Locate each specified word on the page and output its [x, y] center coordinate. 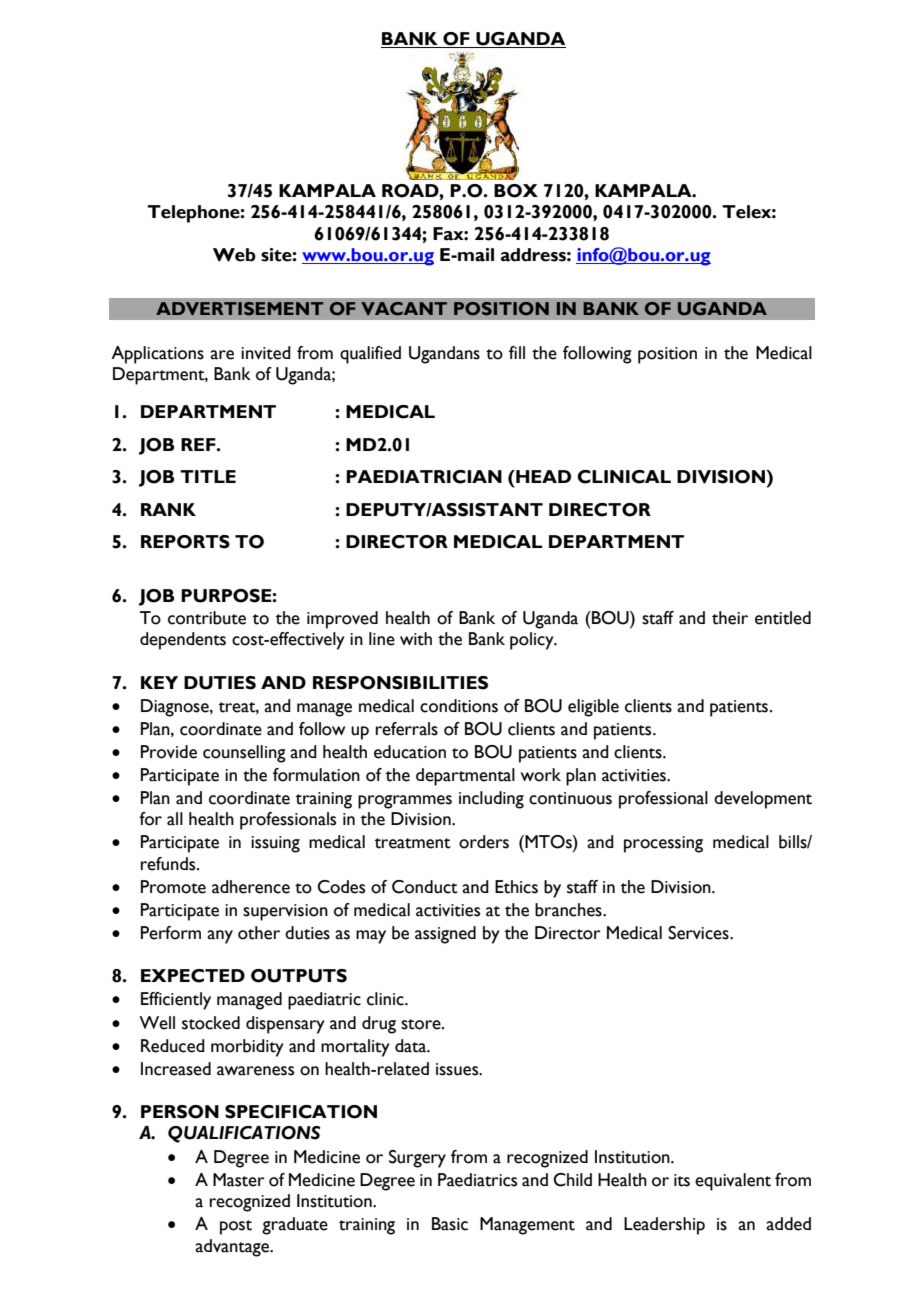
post [236, 1227]
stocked [211, 1023]
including [491, 800]
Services [699, 933]
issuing [275, 844]
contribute [207, 618]
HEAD [542, 476]
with [416, 639]
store [422, 1024]
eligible [593, 708]
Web [234, 255]
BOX [516, 191]
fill [517, 352]
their [730, 618]
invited [266, 353]
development [763, 800]
